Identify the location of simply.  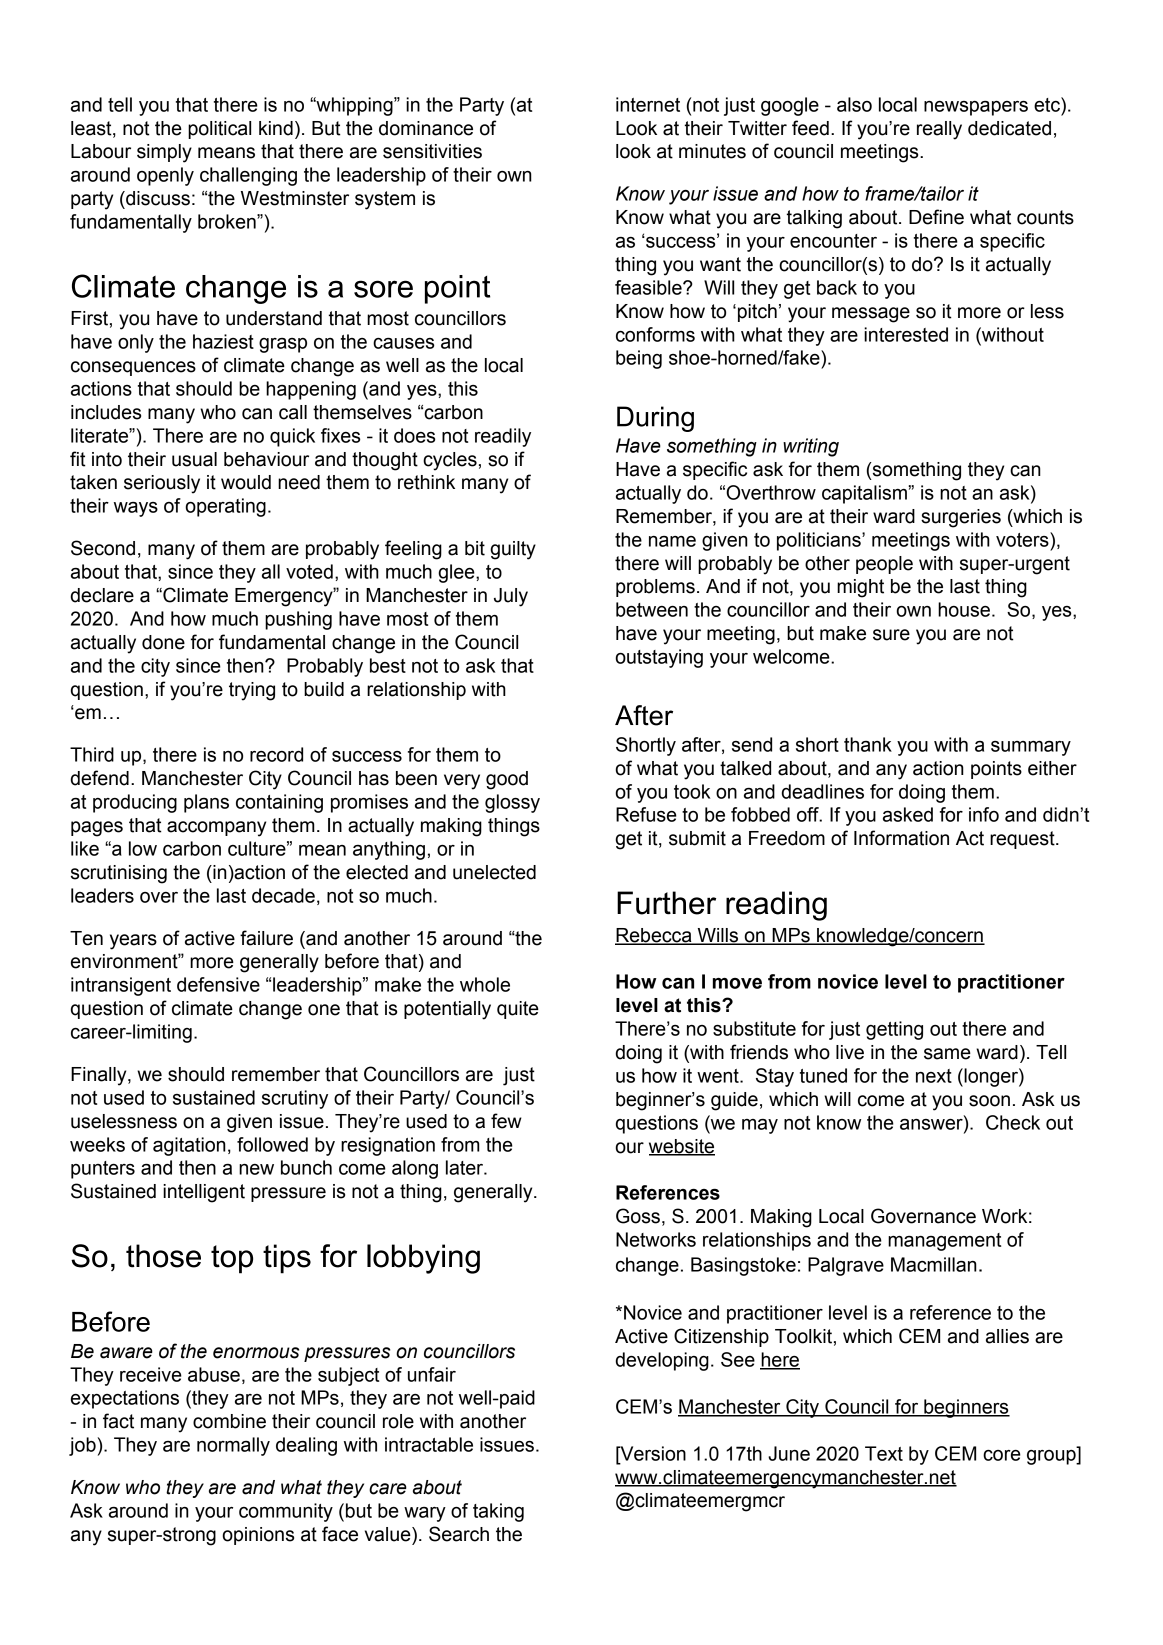
(164, 153).
